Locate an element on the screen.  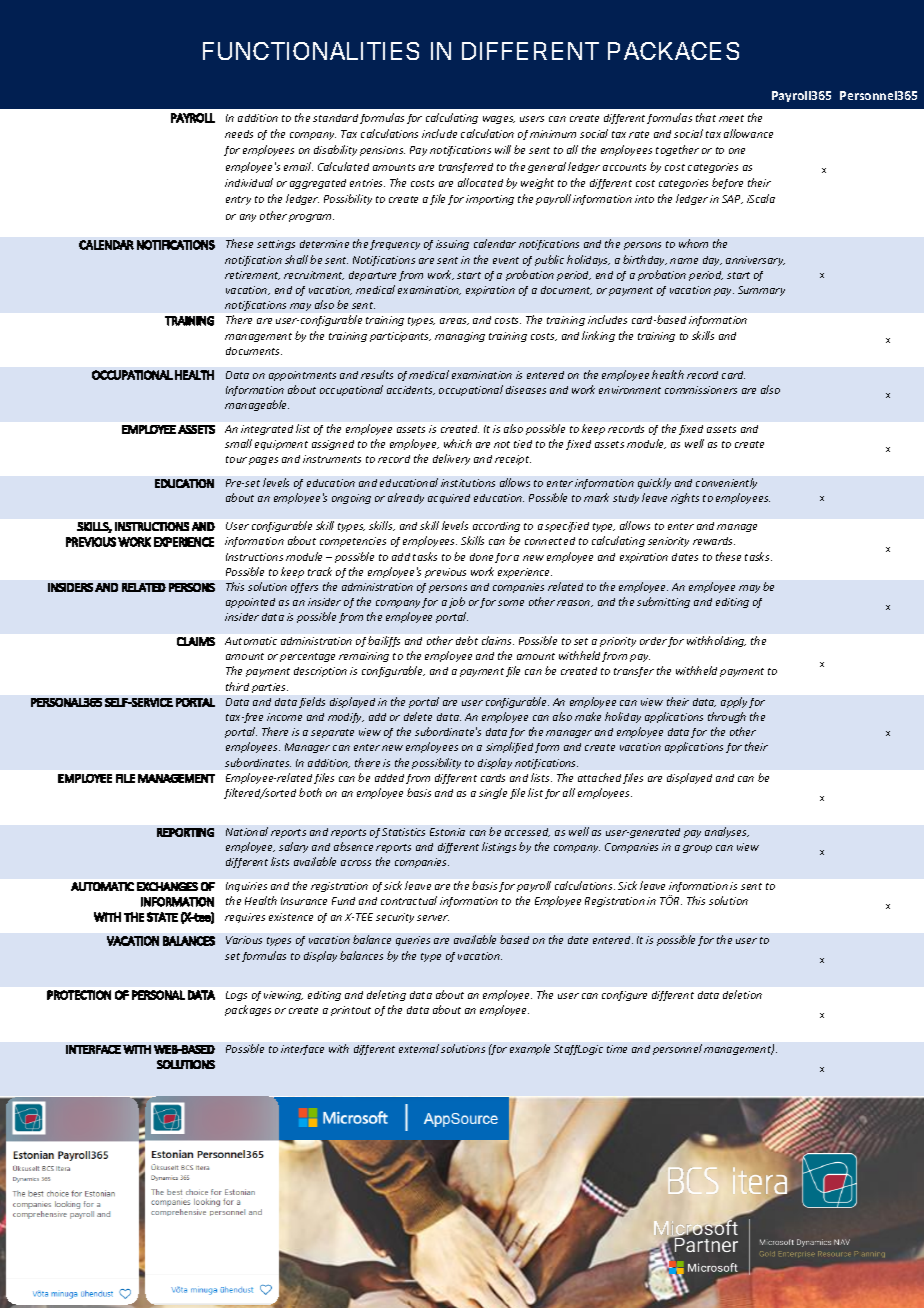
name is located at coordinates (684, 261).
